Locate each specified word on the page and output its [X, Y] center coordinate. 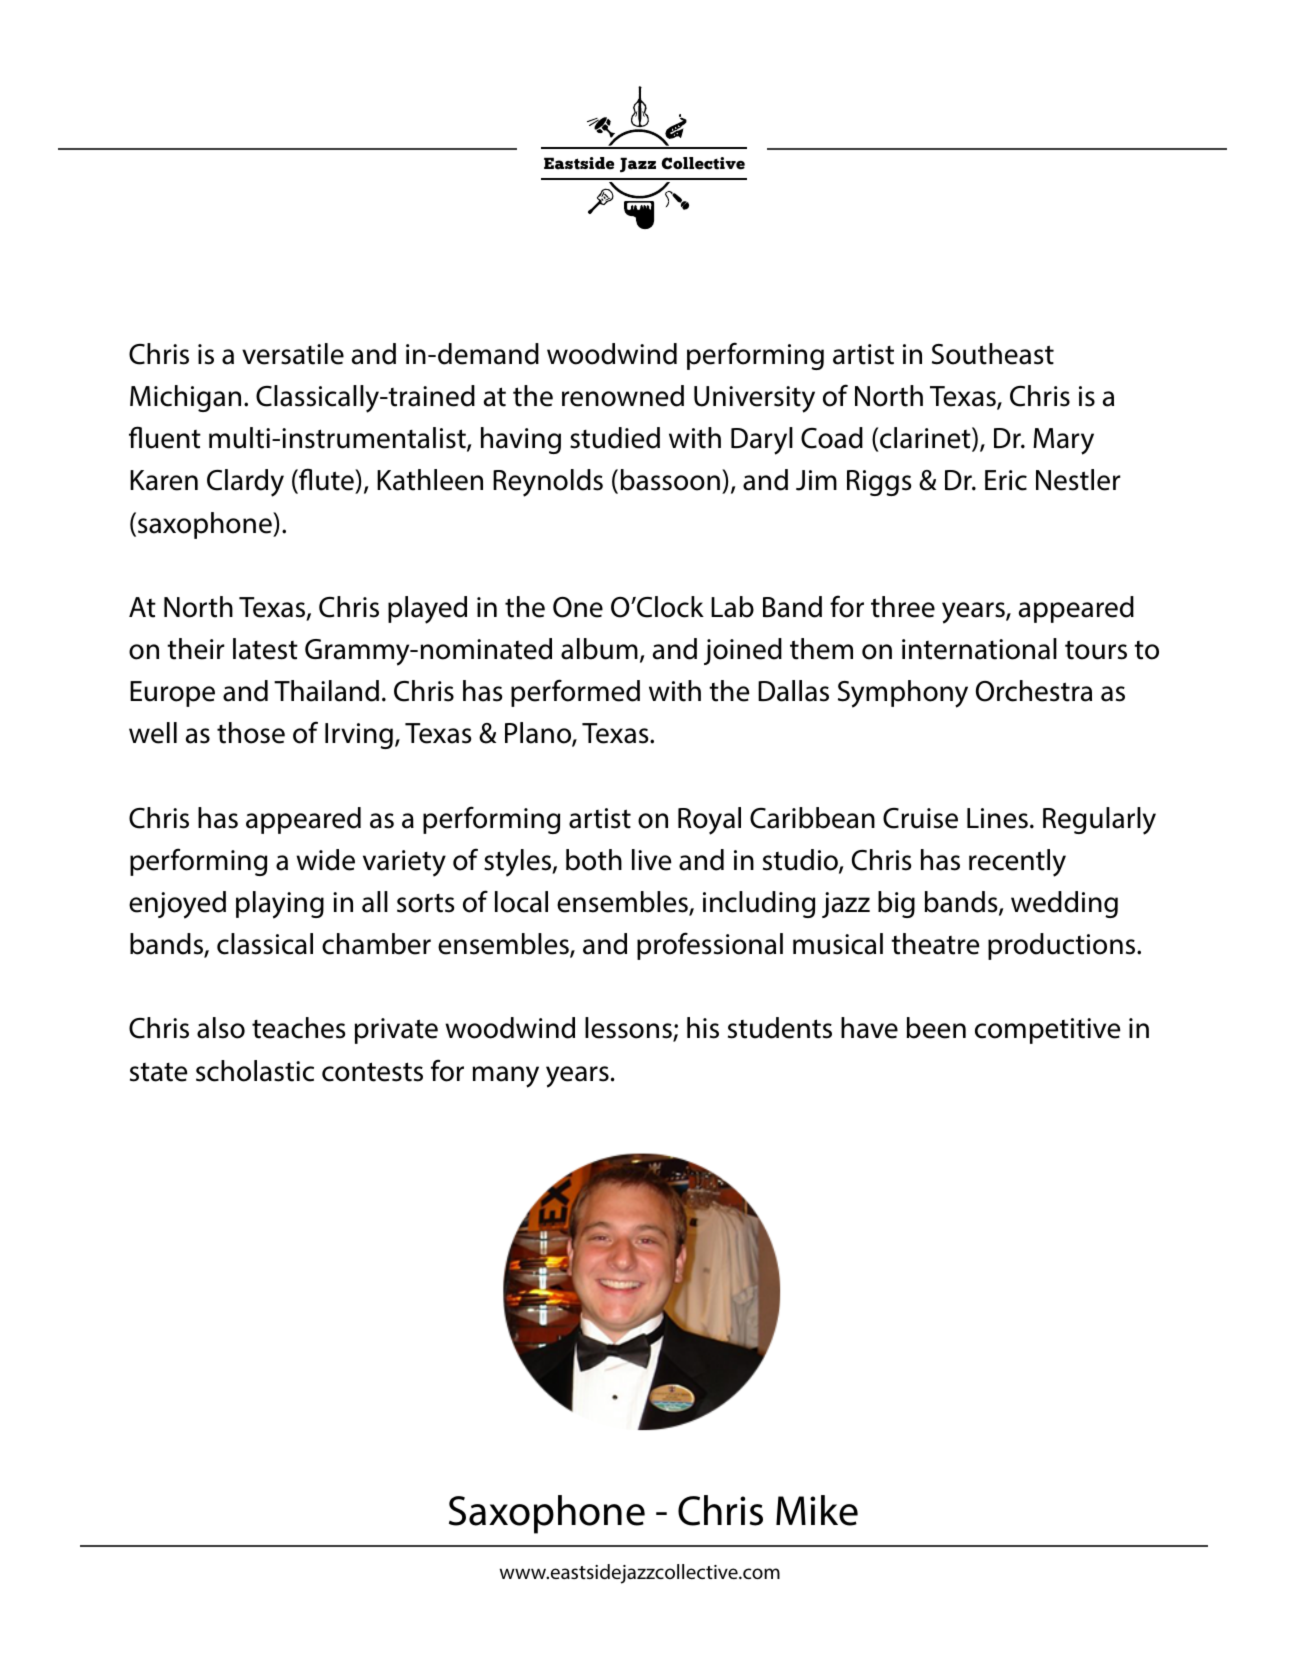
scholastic [255, 1071]
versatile [293, 354]
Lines [997, 818]
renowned [623, 396]
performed [575, 693]
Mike [817, 1510]
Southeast [993, 354]
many [506, 1077]
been [936, 1028]
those [251, 733]
